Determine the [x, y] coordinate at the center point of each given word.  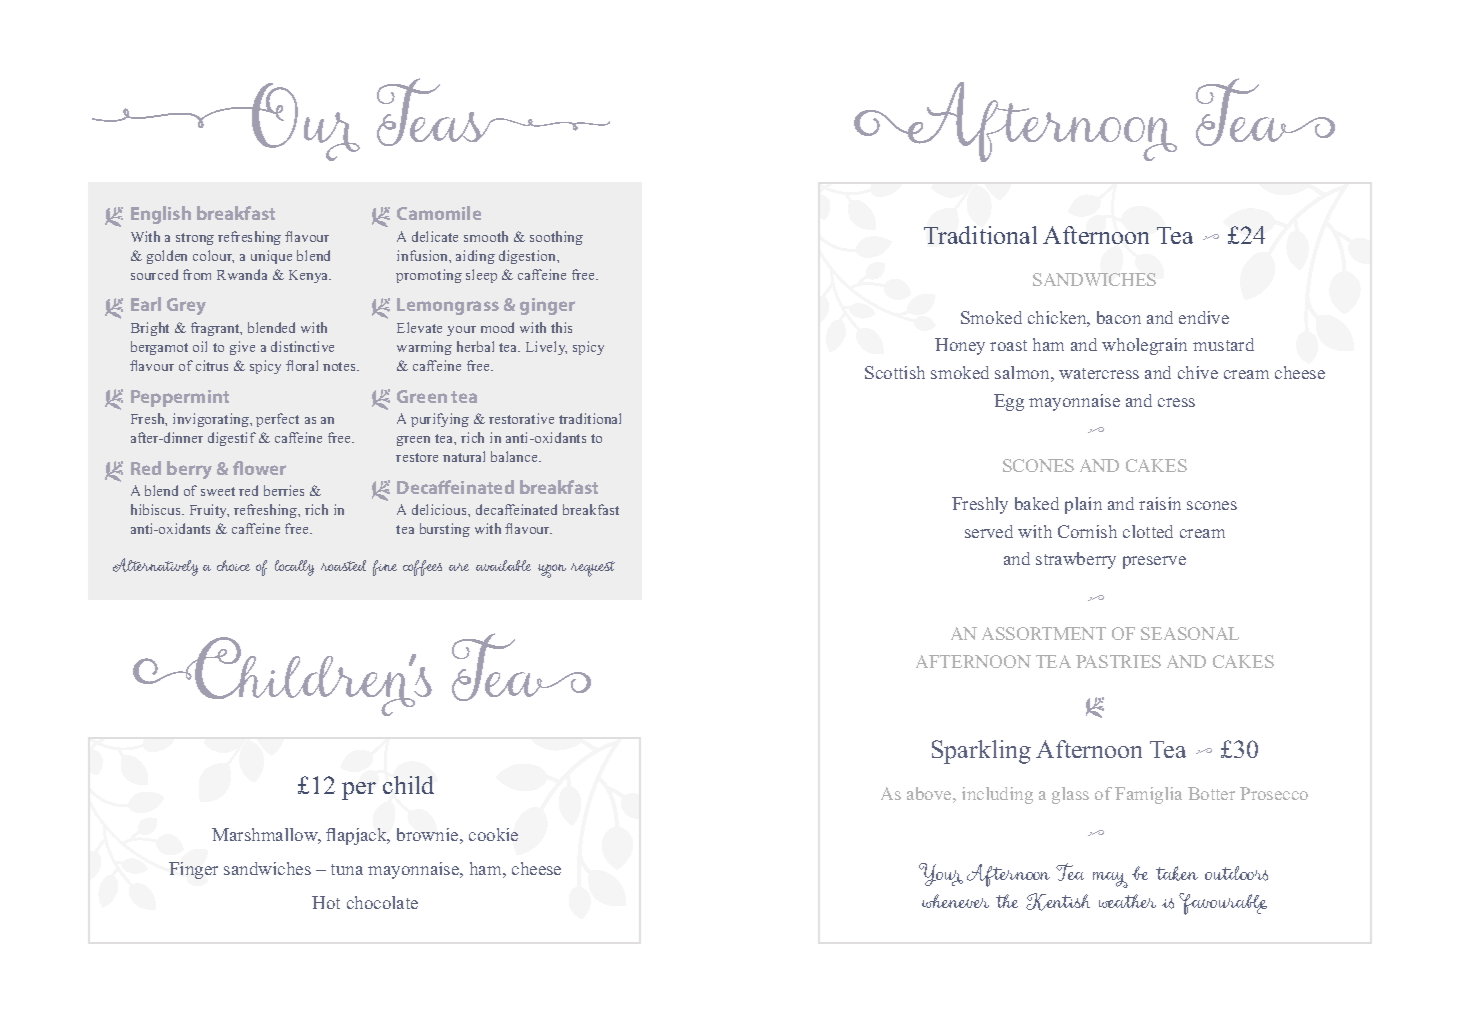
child [408, 785]
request [593, 569]
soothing [556, 238]
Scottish [895, 372]
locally [294, 568]
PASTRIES [1118, 661]
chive [1198, 372]
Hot [326, 902]
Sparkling [981, 752]
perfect [277, 420]
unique [271, 257]
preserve [1154, 562]
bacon [1119, 317]
